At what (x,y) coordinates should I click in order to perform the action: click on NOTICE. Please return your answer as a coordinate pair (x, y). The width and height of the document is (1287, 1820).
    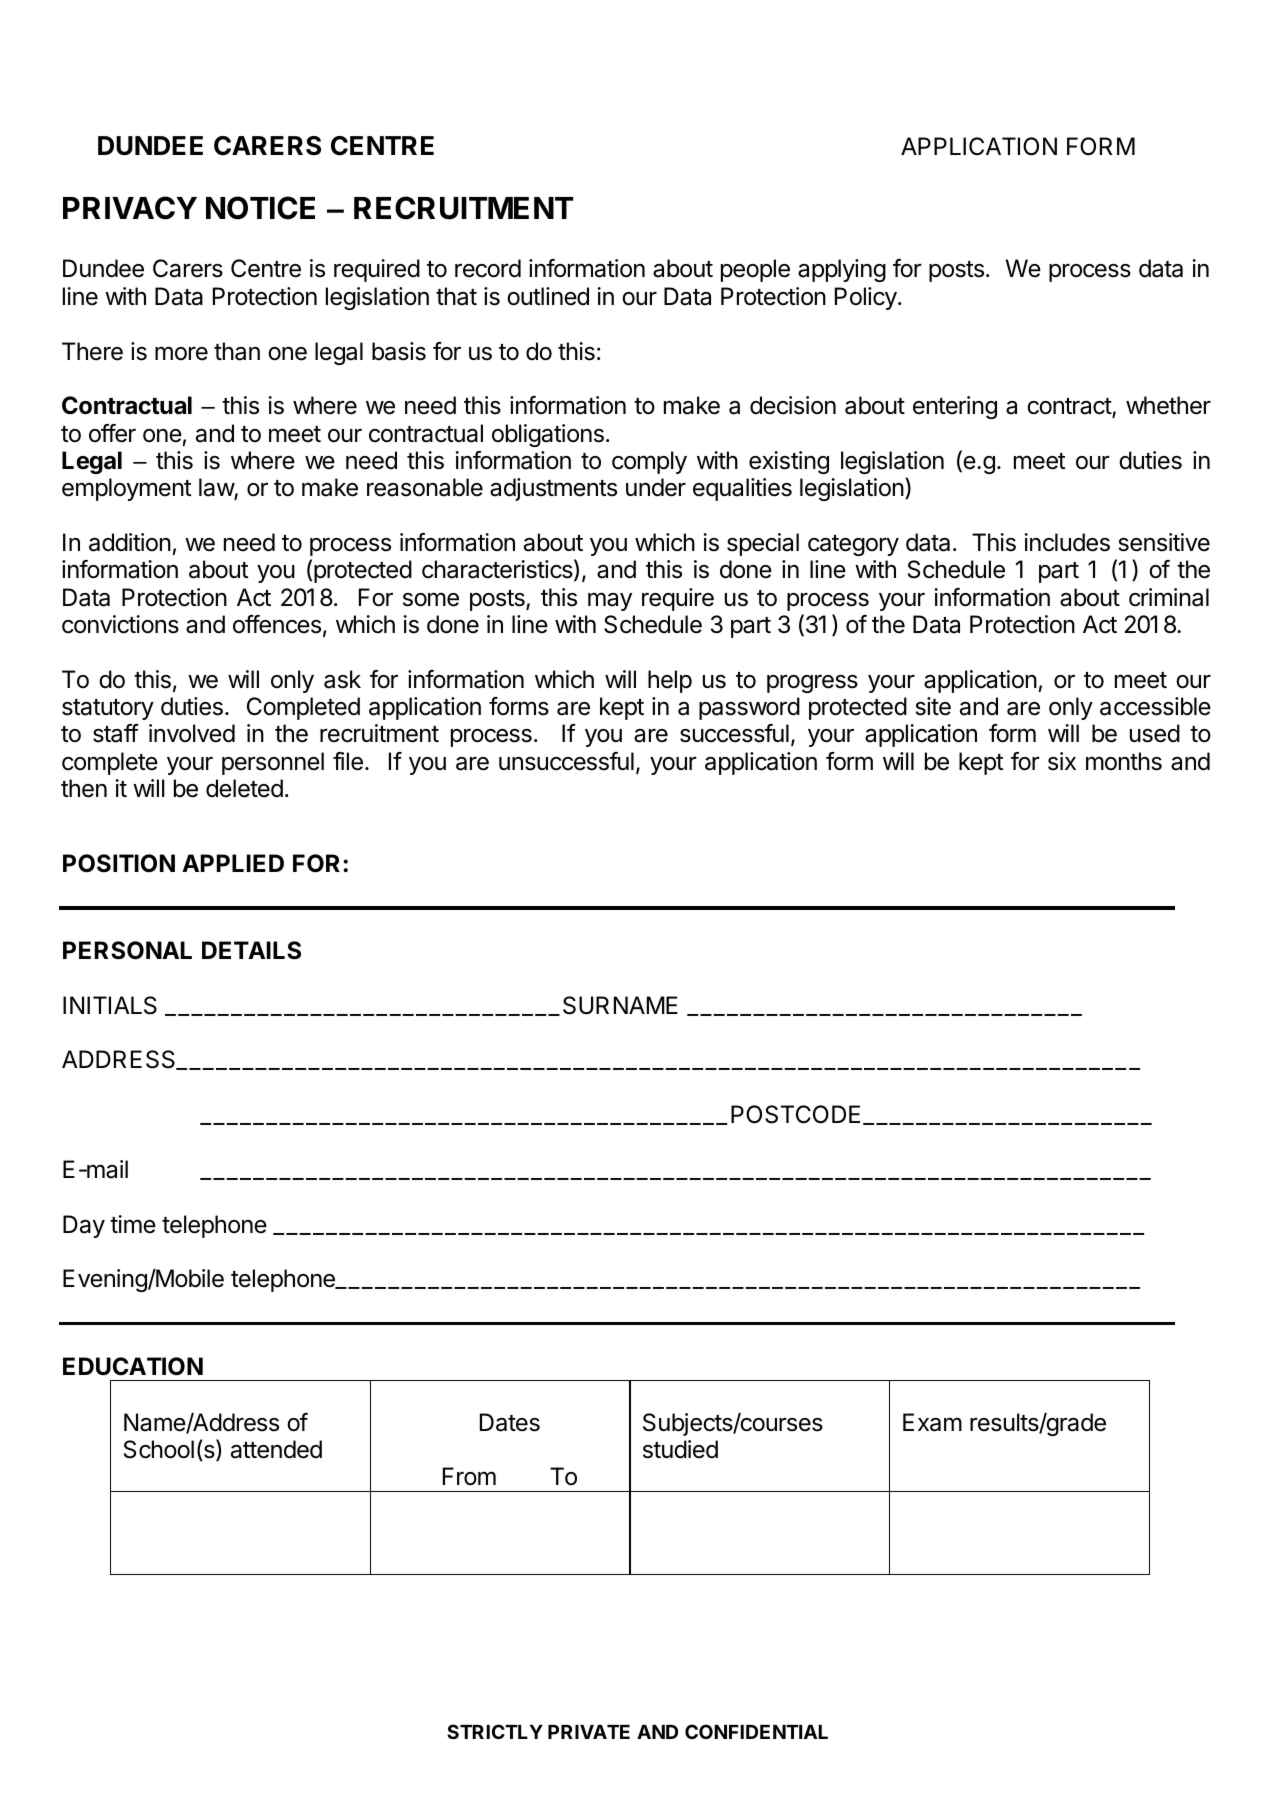
    Looking at the image, I should click on (260, 208).
